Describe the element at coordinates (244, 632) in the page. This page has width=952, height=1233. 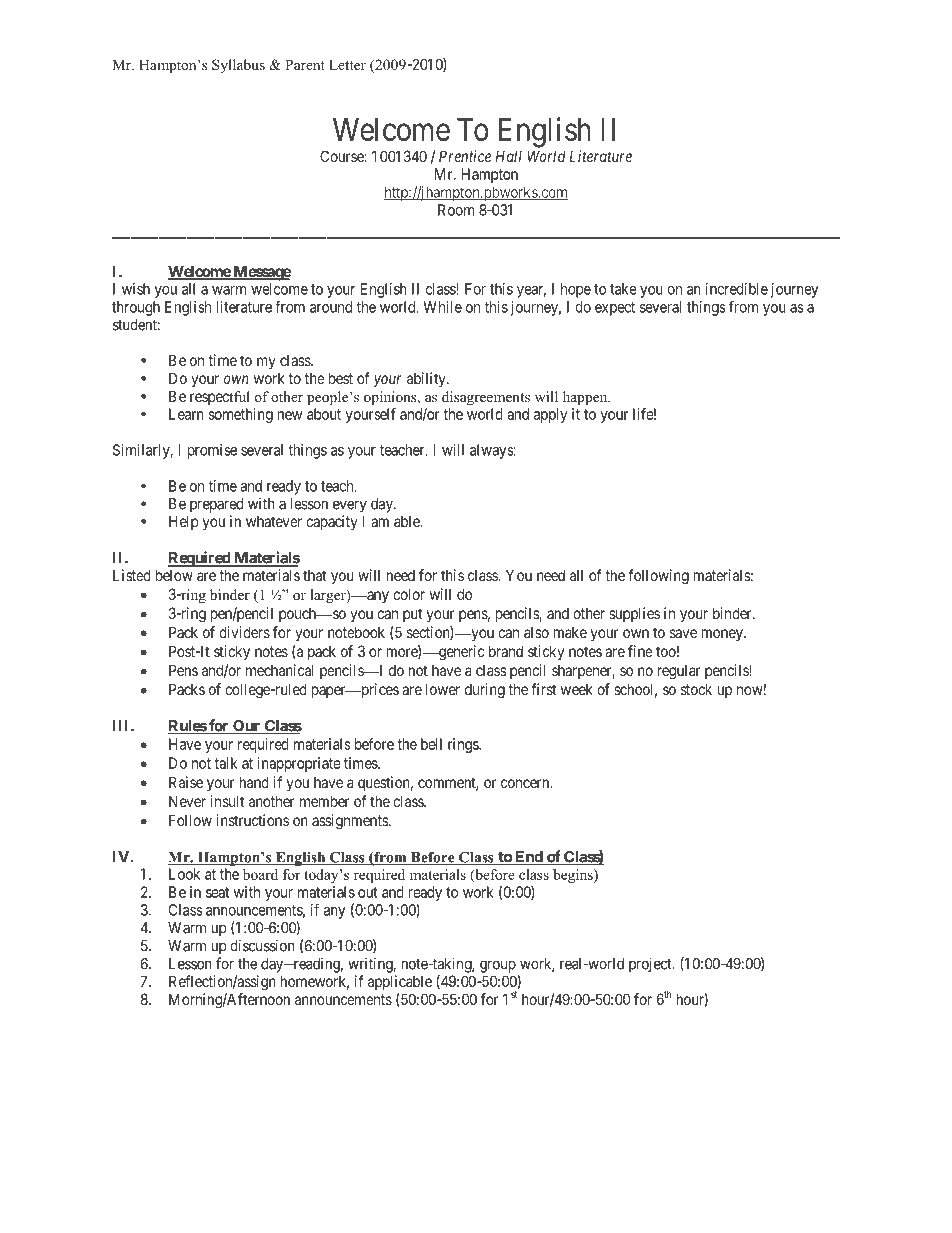
I see `dividers` at that location.
